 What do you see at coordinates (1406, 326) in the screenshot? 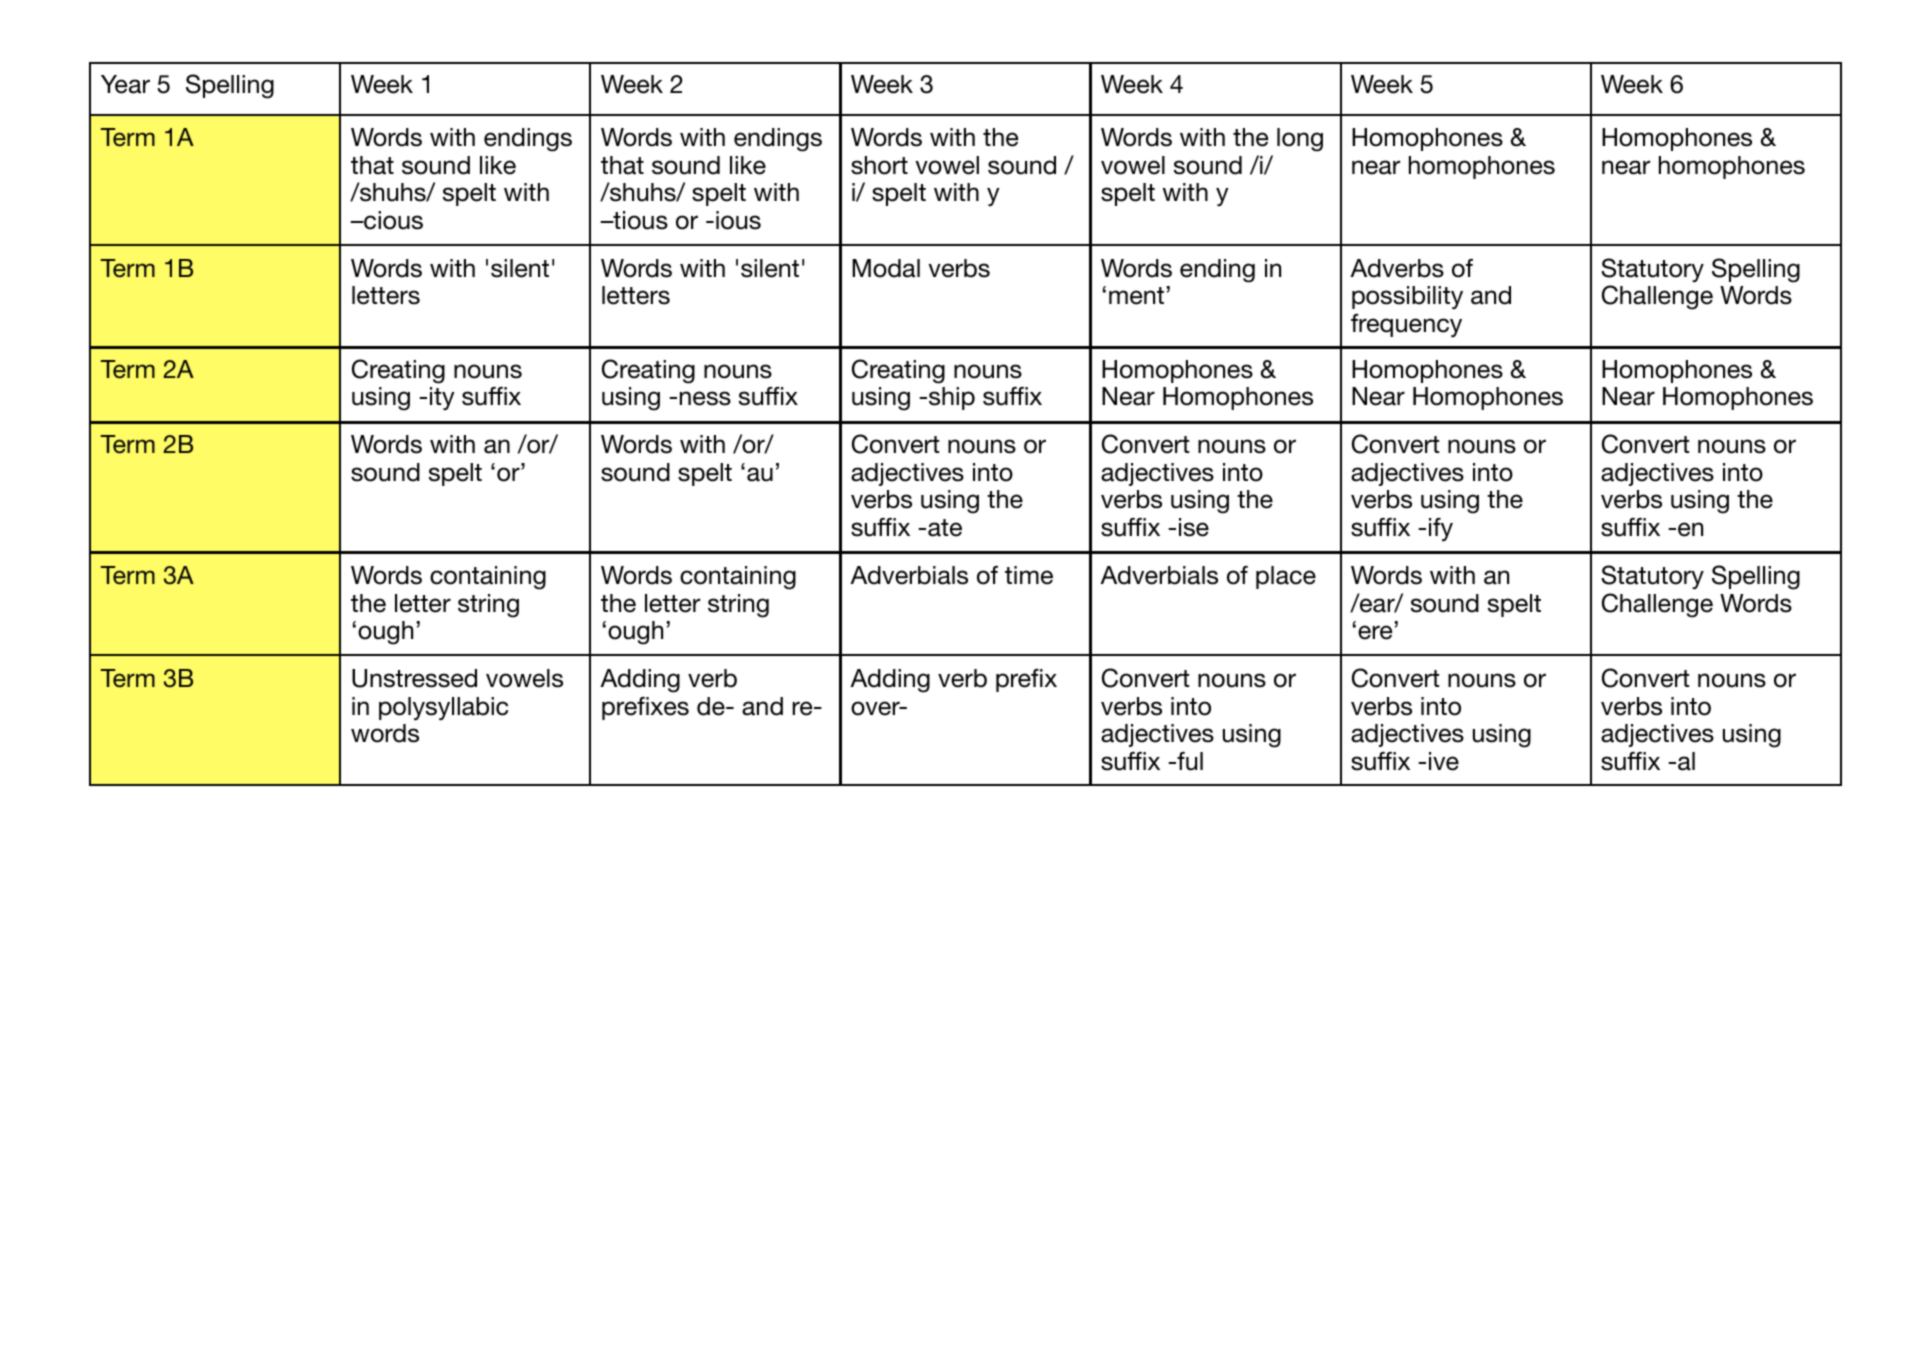
I see `frequency` at bounding box center [1406, 326].
